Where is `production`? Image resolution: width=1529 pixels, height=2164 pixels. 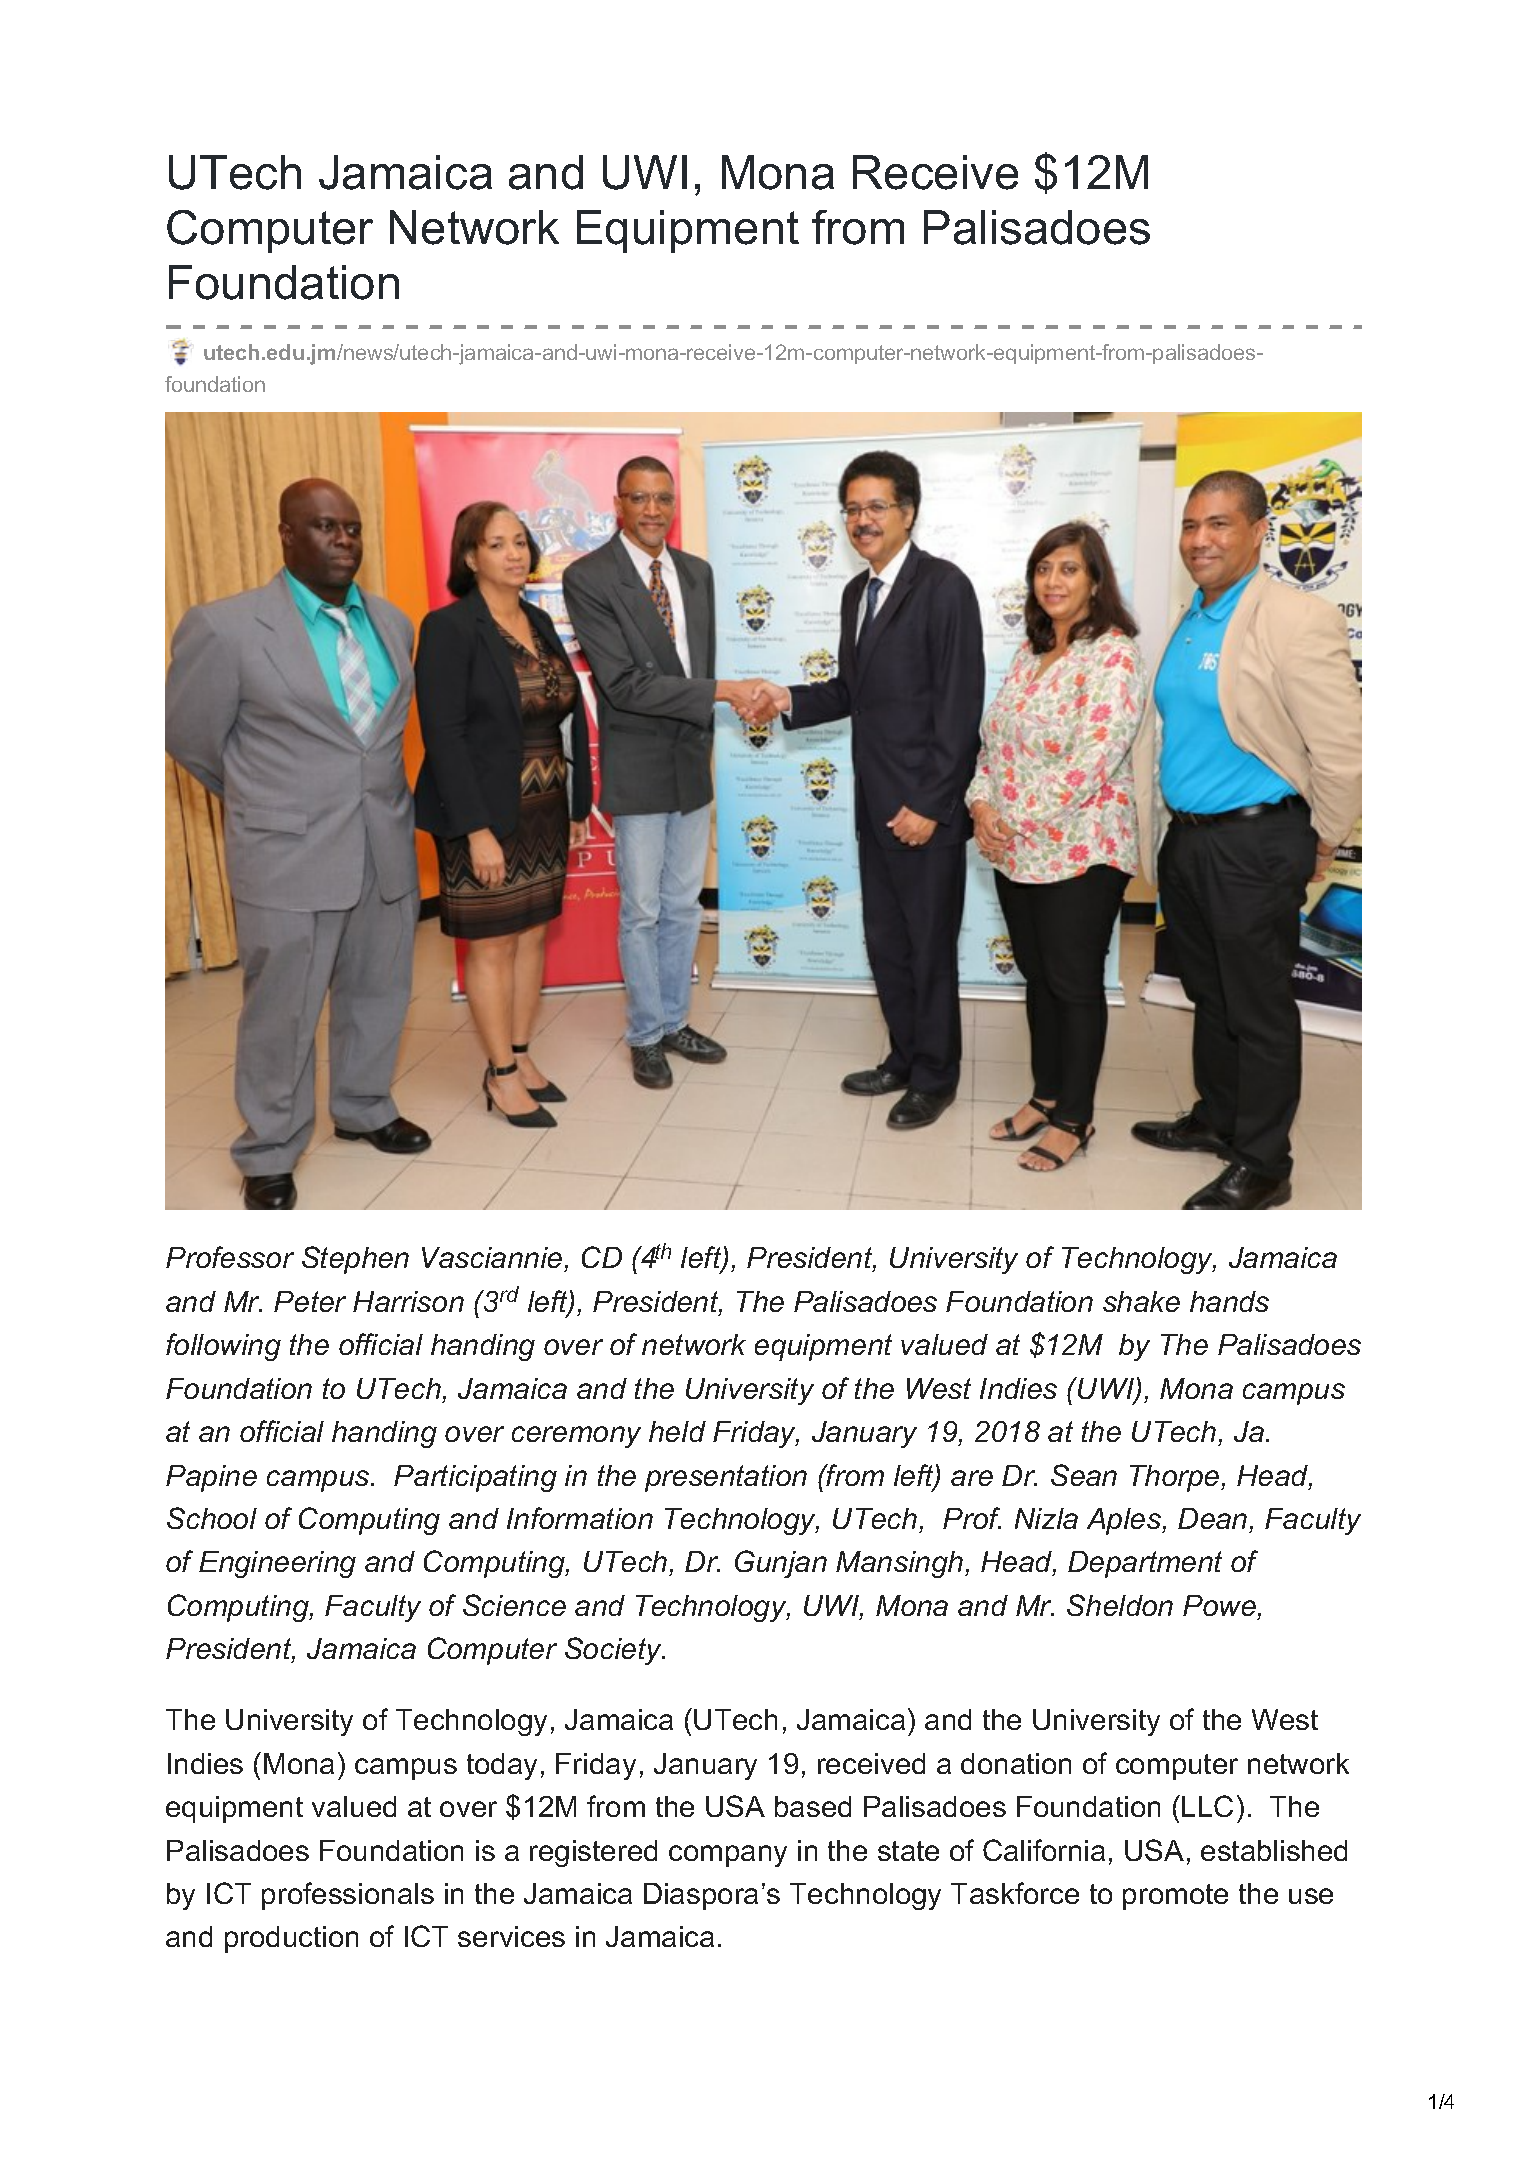
production is located at coordinates (291, 1939).
